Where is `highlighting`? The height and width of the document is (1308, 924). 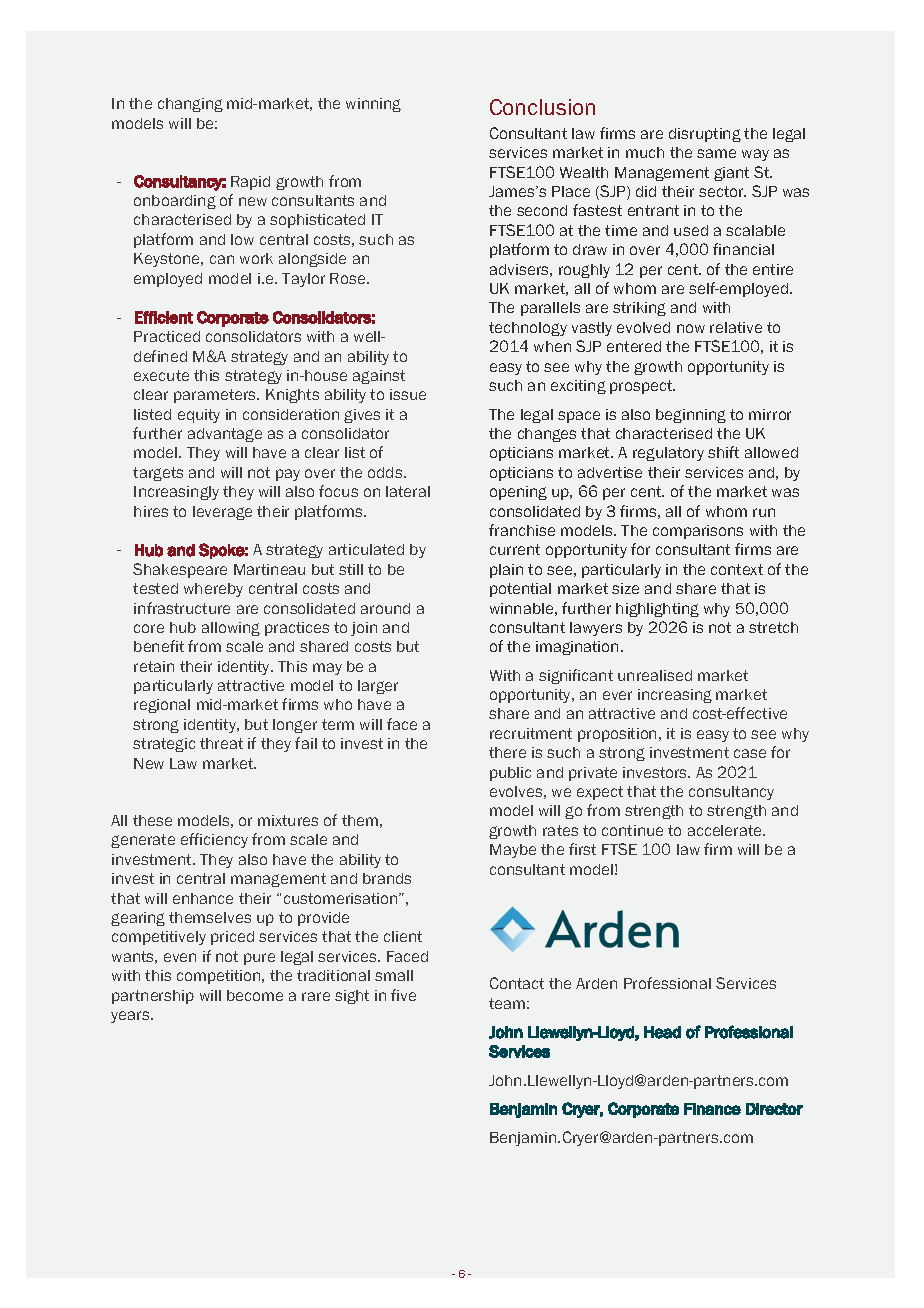
highlighting is located at coordinates (657, 610).
